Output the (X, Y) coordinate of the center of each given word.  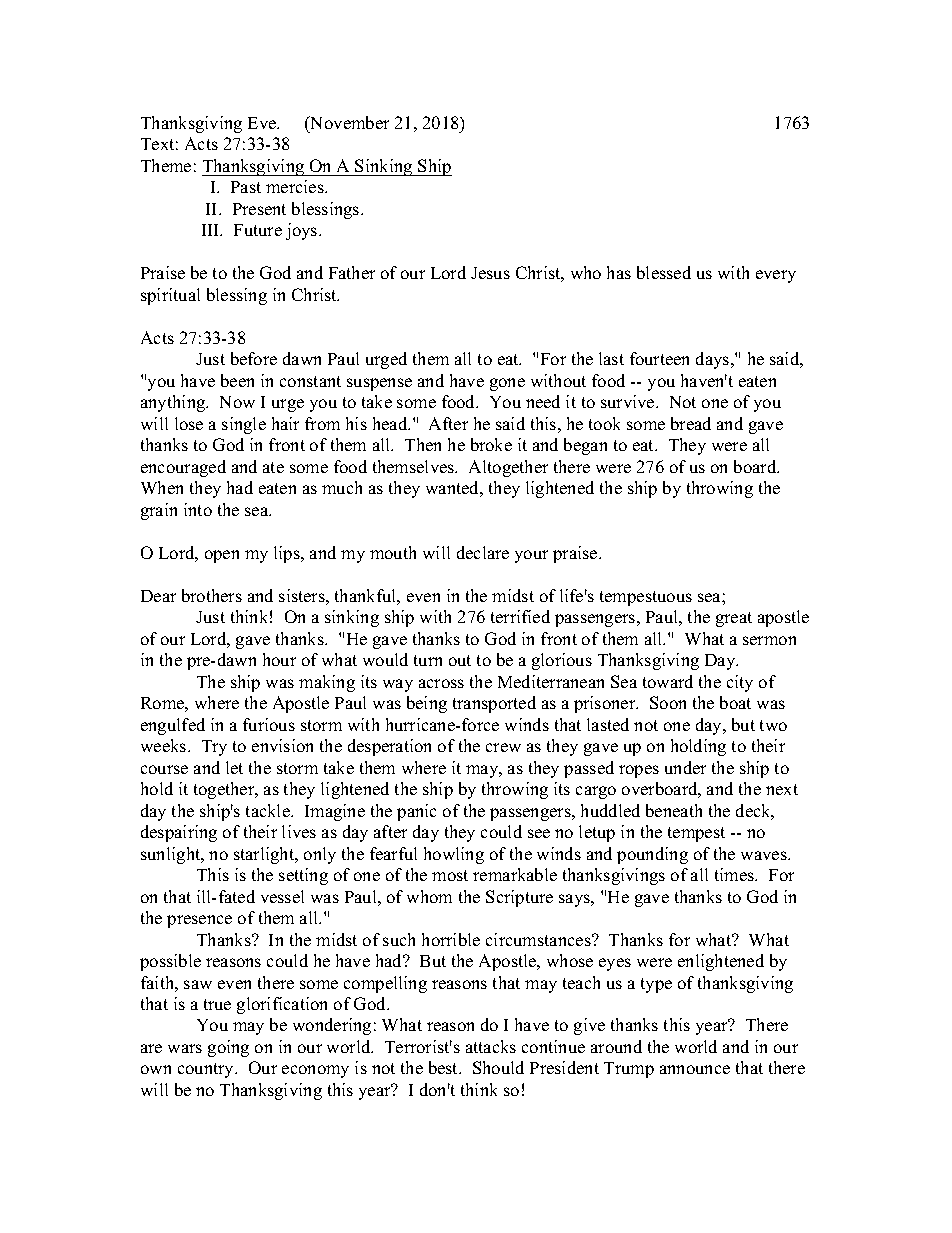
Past (246, 187)
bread (691, 423)
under (685, 767)
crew (503, 747)
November (348, 122)
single (244, 425)
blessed (664, 272)
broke (491, 444)
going (228, 1048)
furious (269, 724)
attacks (491, 1046)
